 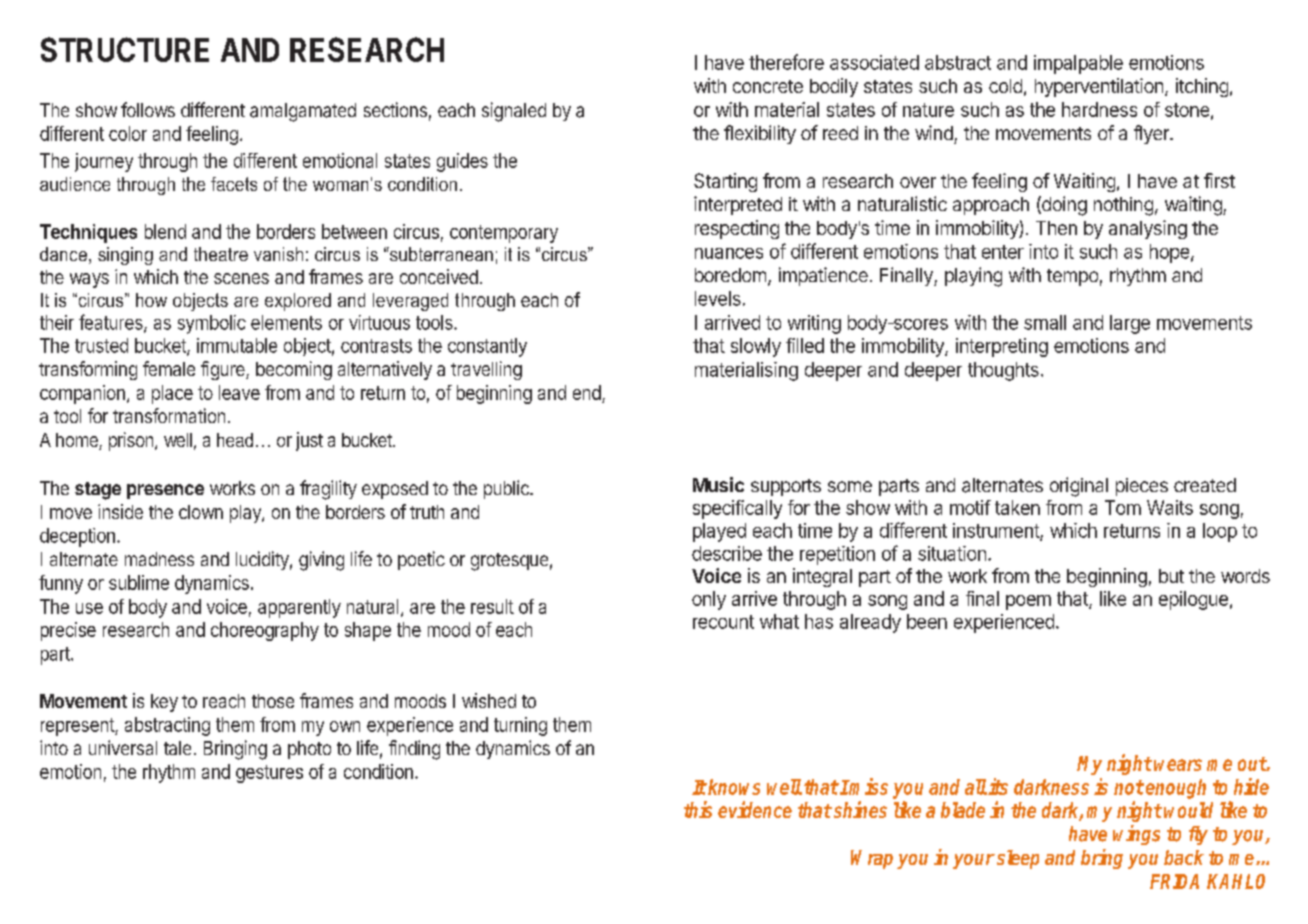 I want to click on STRUCTURE, so click(x=125, y=49).
